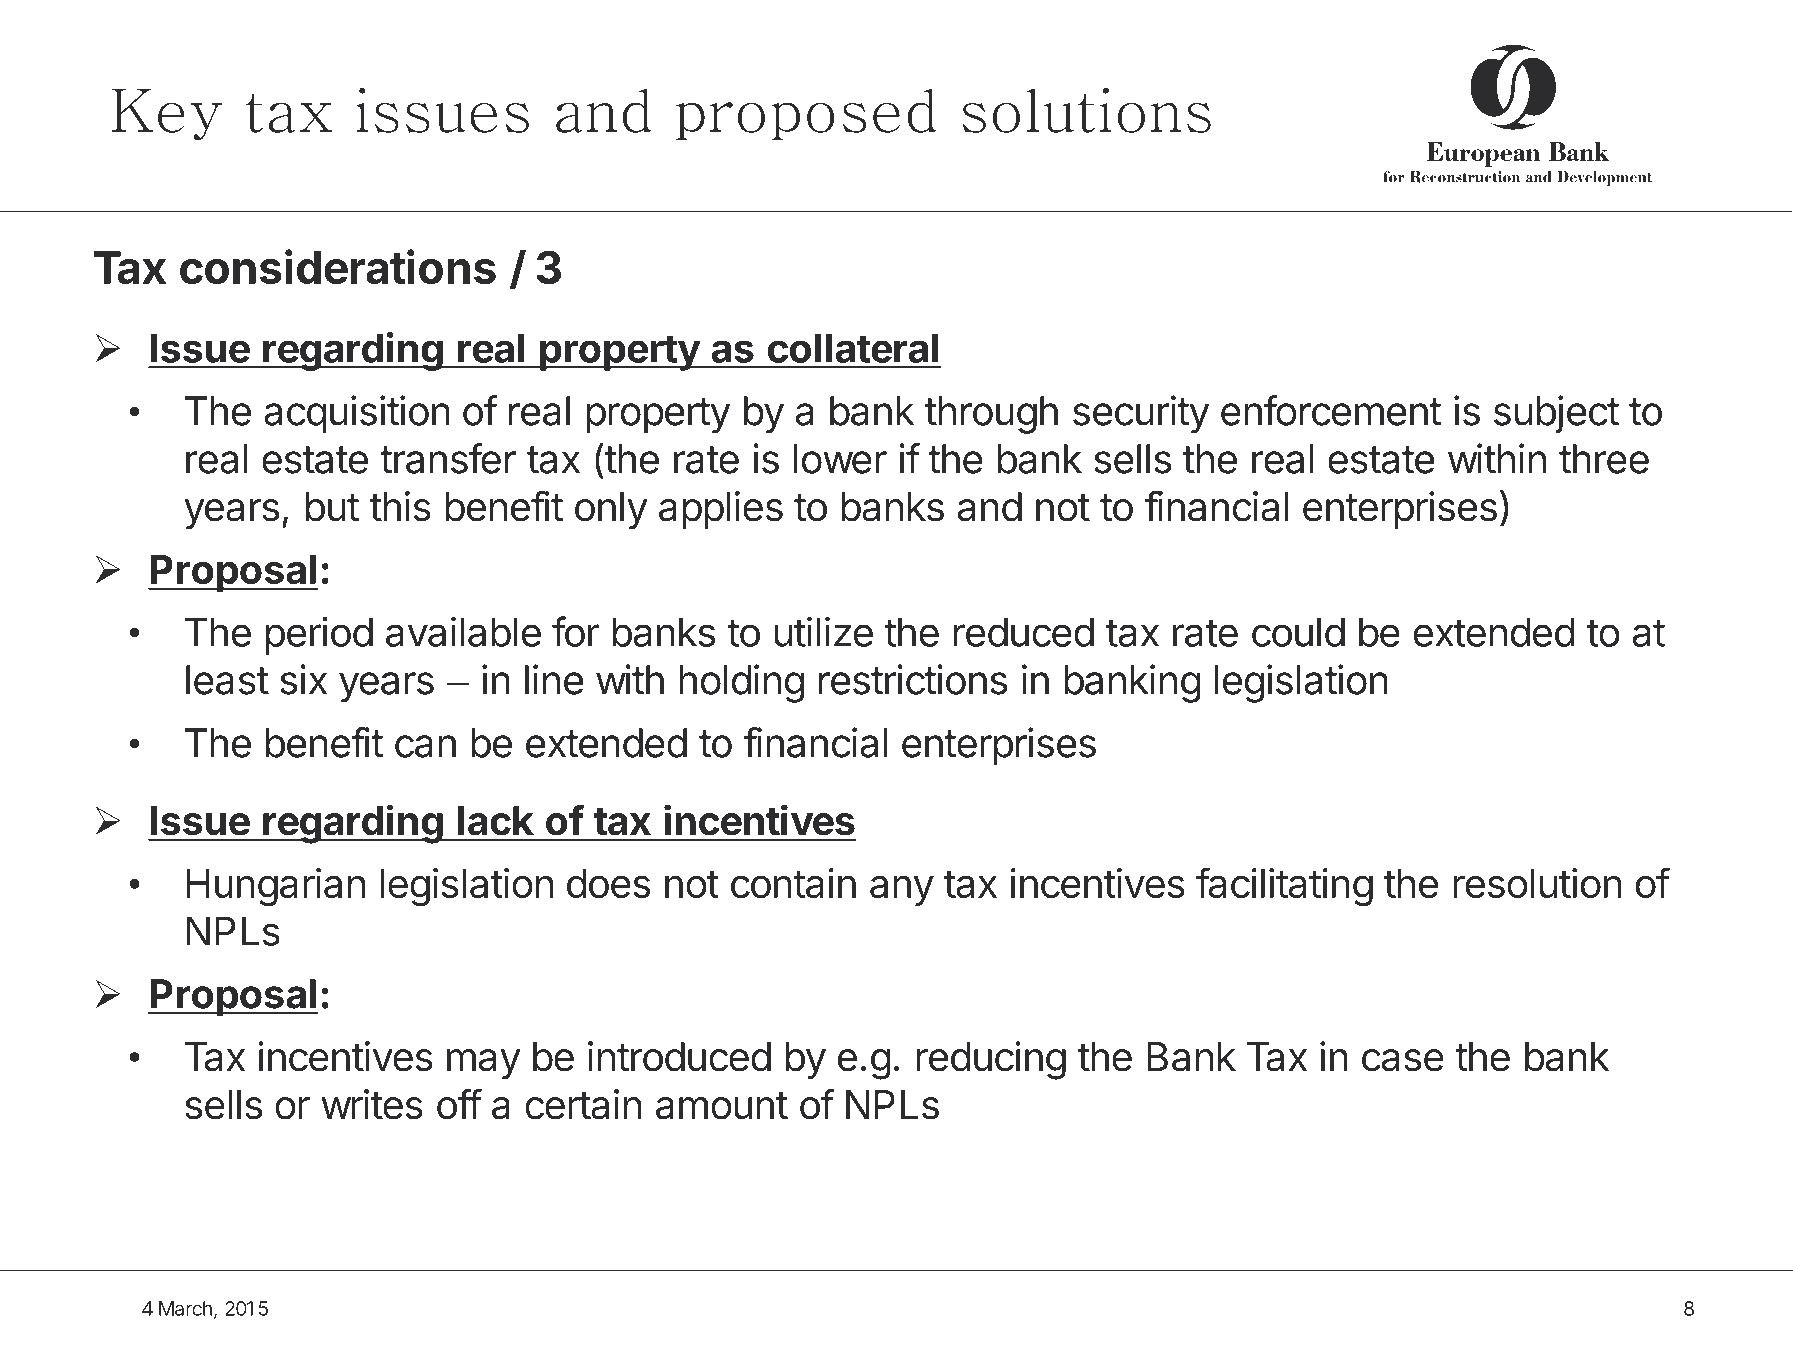 The width and height of the screenshot is (1793, 1345). What do you see at coordinates (167, 114) in the screenshot?
I see `Key` at bounding box center [167, 114].
